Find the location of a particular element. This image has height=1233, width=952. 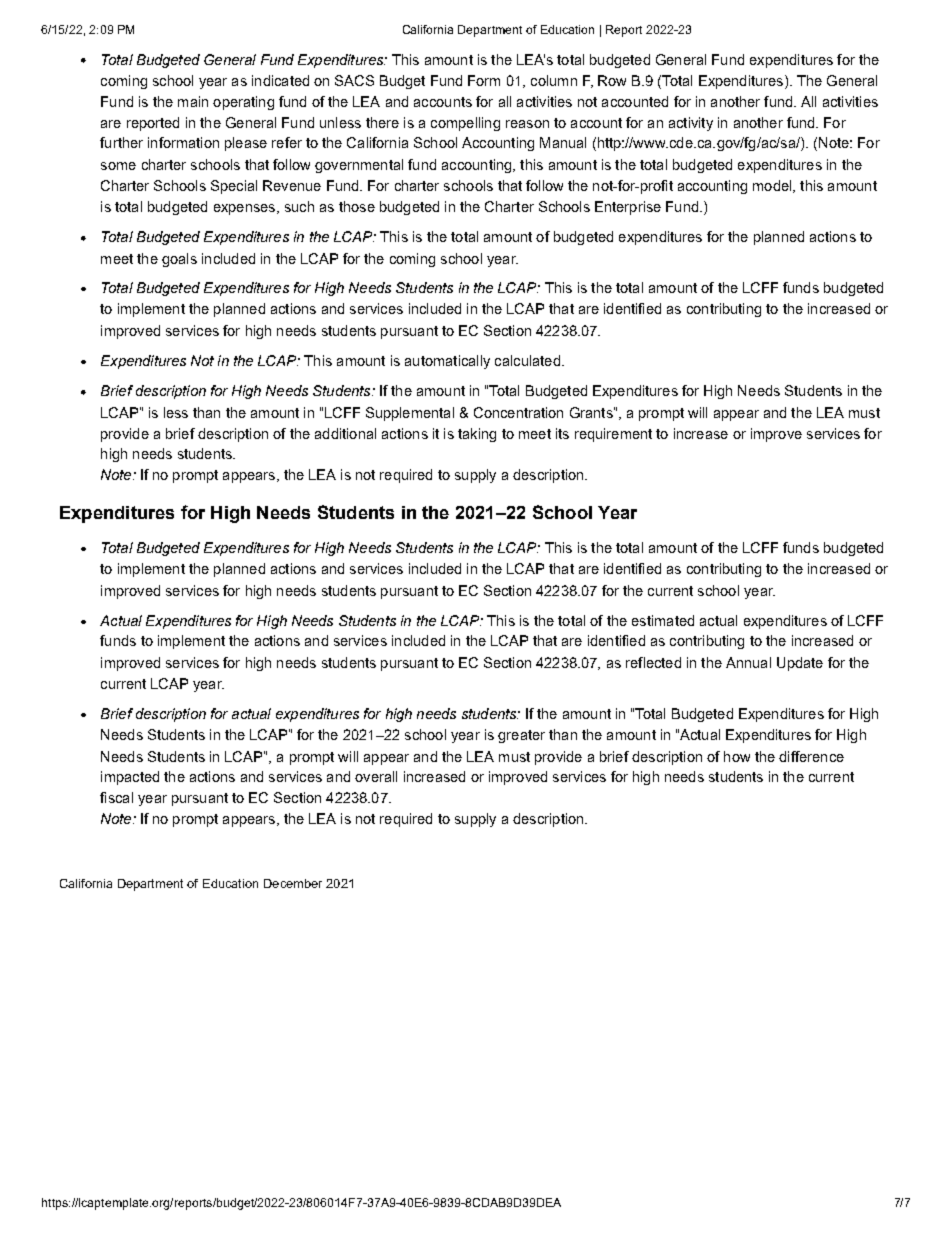

taking is located at coordinates (477, 435).
